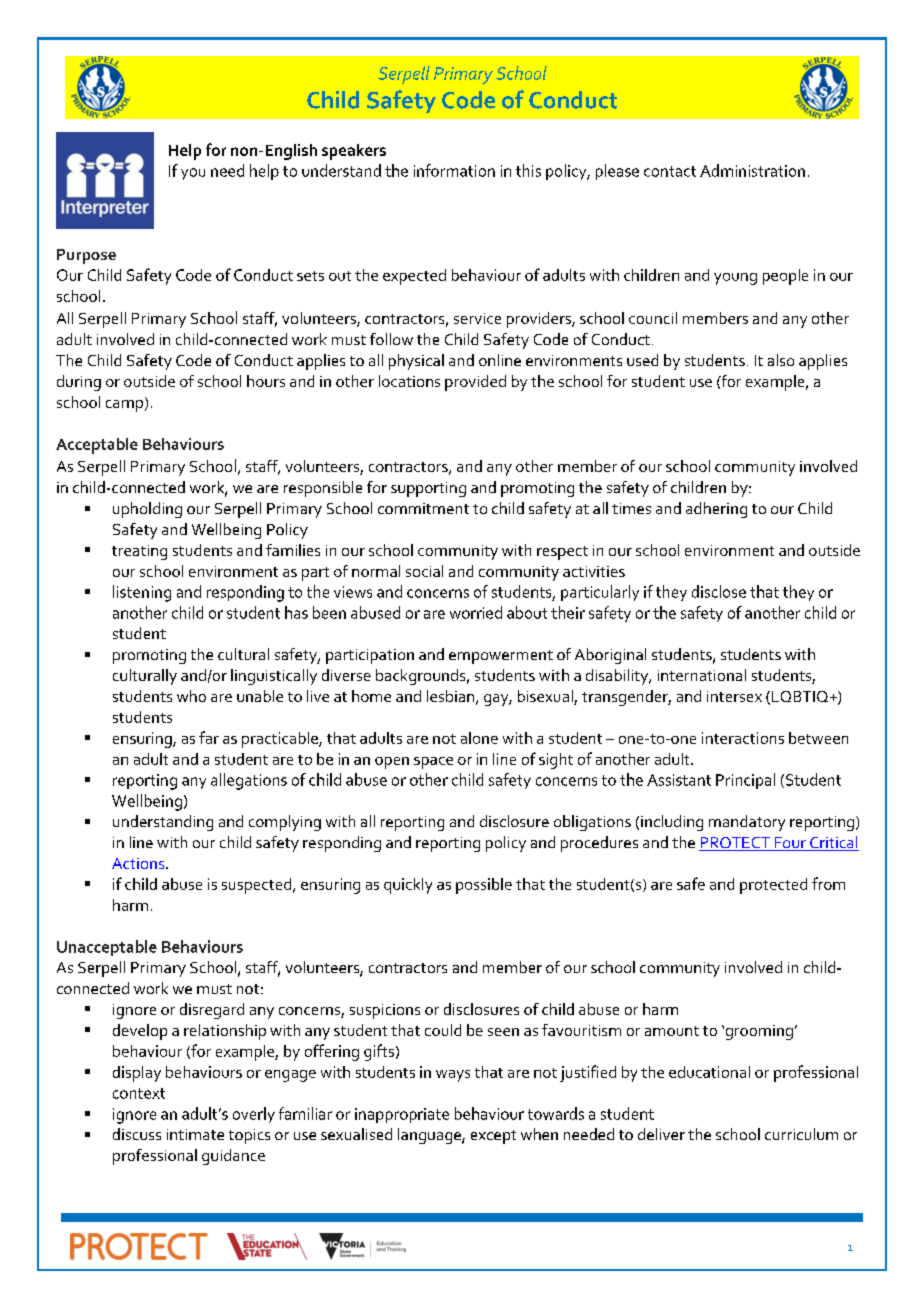  What do you see at coordinates (752, 170) in the screenshot?
I see `Administration` at bounding box center [752, 170].
